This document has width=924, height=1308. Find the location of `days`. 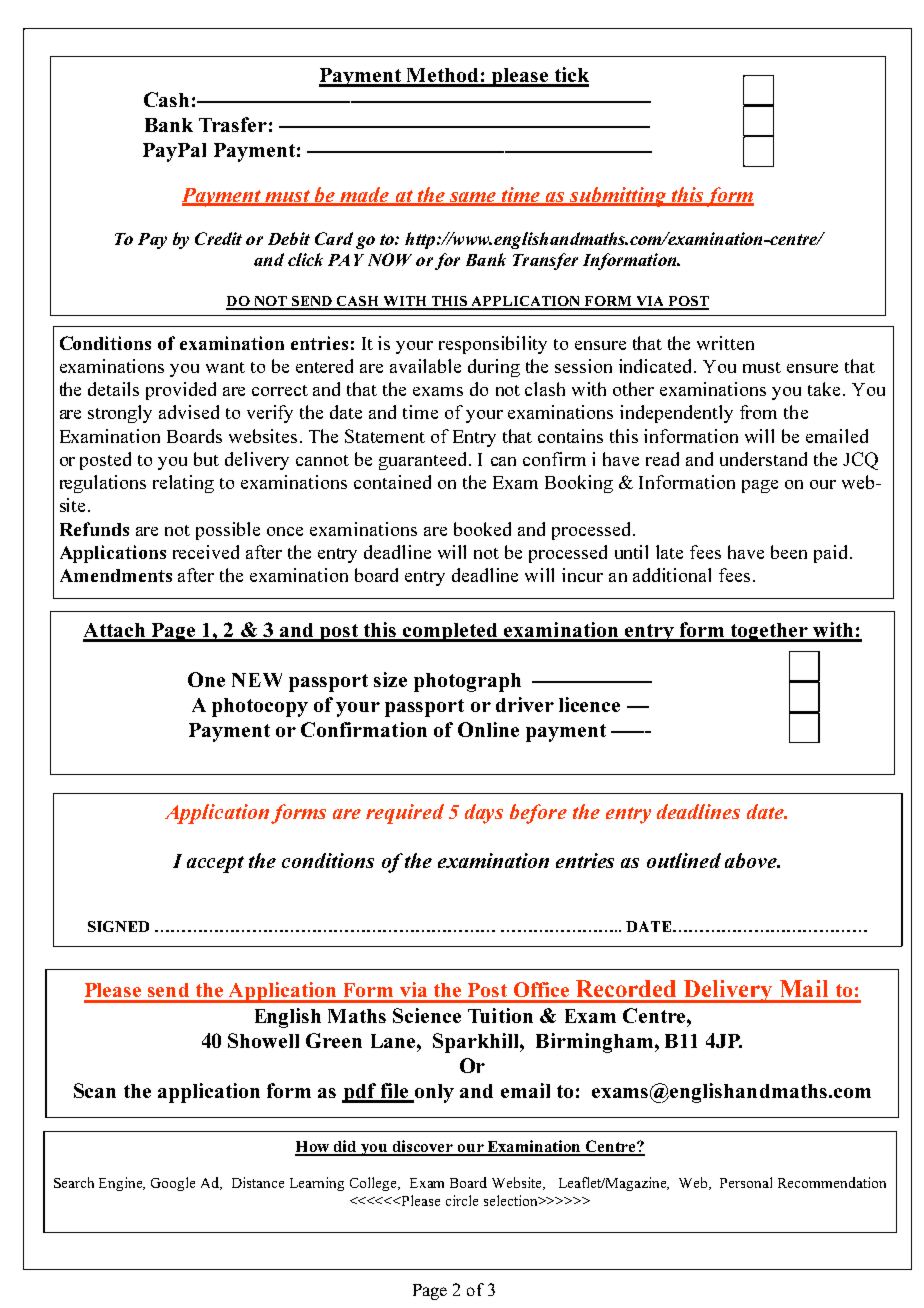

days is located at coordinates (484, 814).
